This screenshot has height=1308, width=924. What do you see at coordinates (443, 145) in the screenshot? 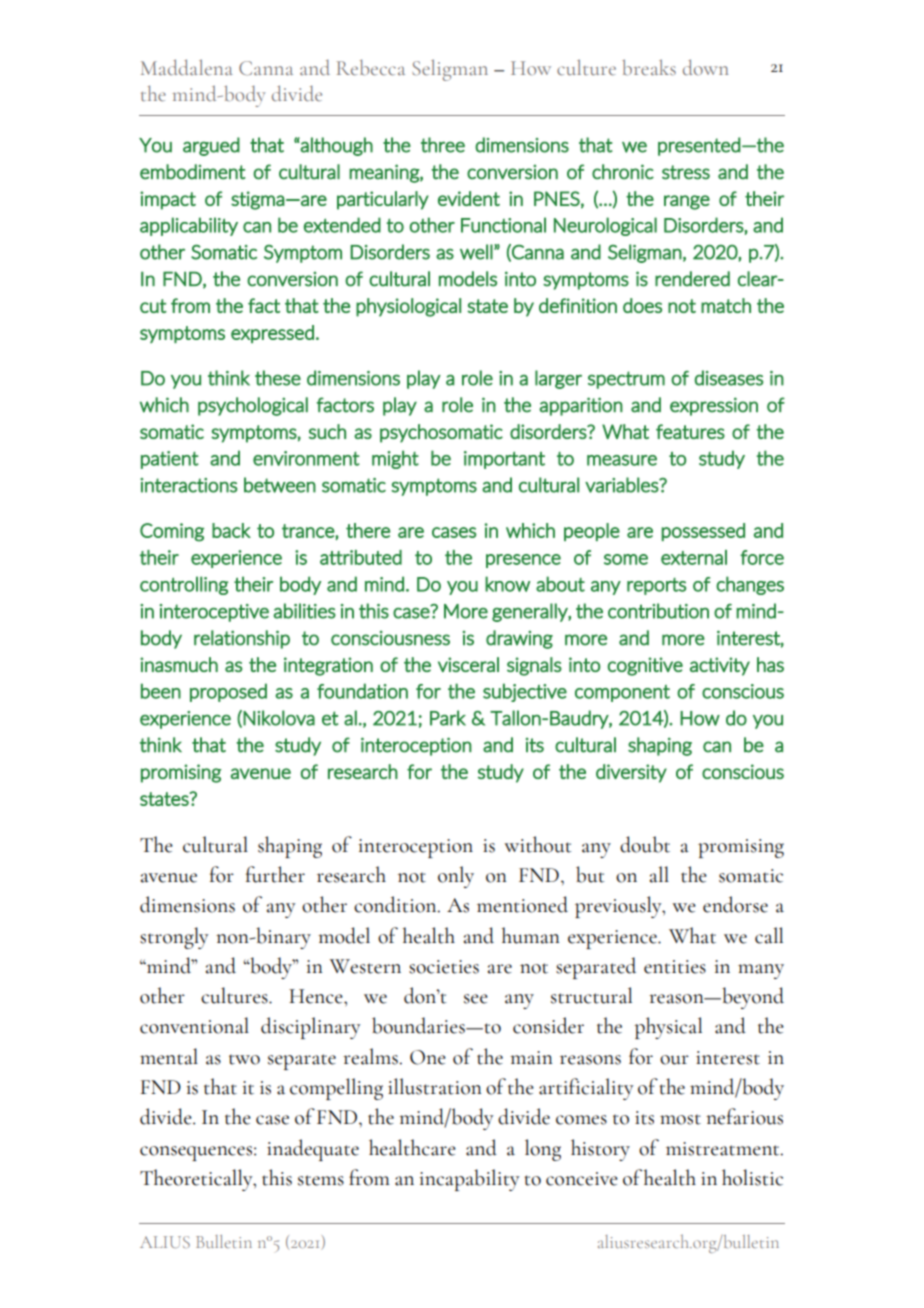
I see `three` at bounding box center [443, 145].
